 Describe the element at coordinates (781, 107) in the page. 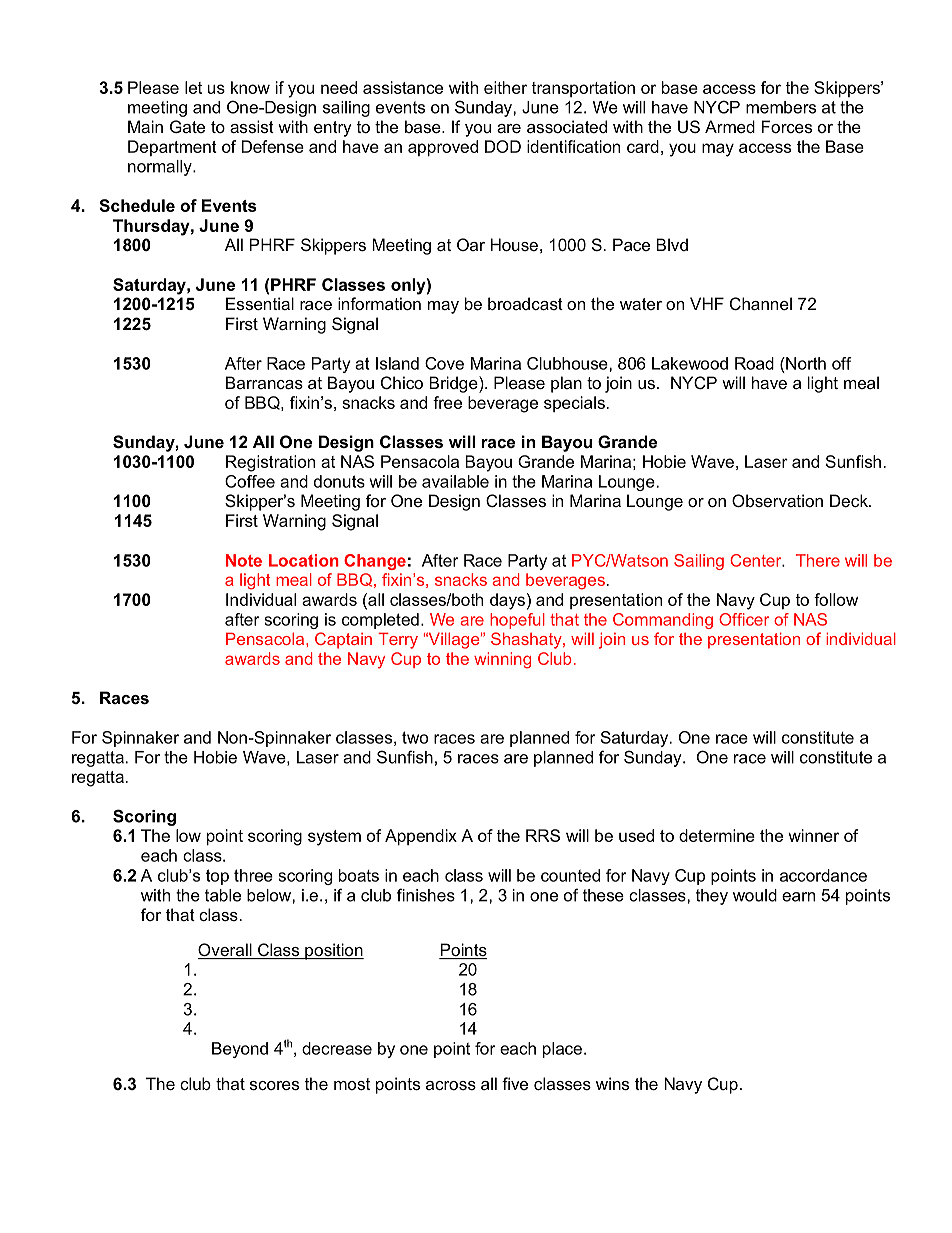

I see `members` at that location.
